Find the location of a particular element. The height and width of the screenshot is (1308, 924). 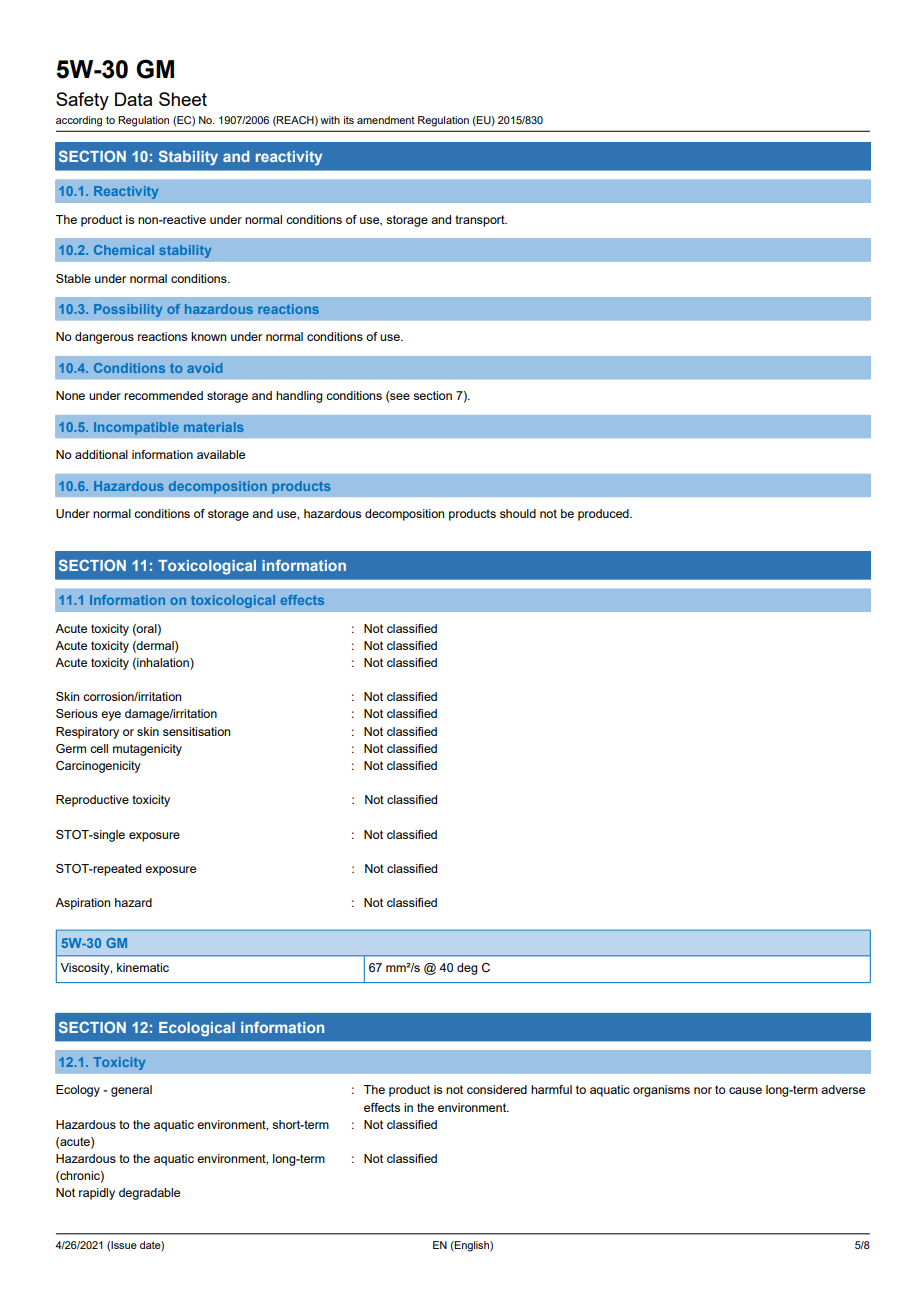

transport is located at coordinates (481, 221).
